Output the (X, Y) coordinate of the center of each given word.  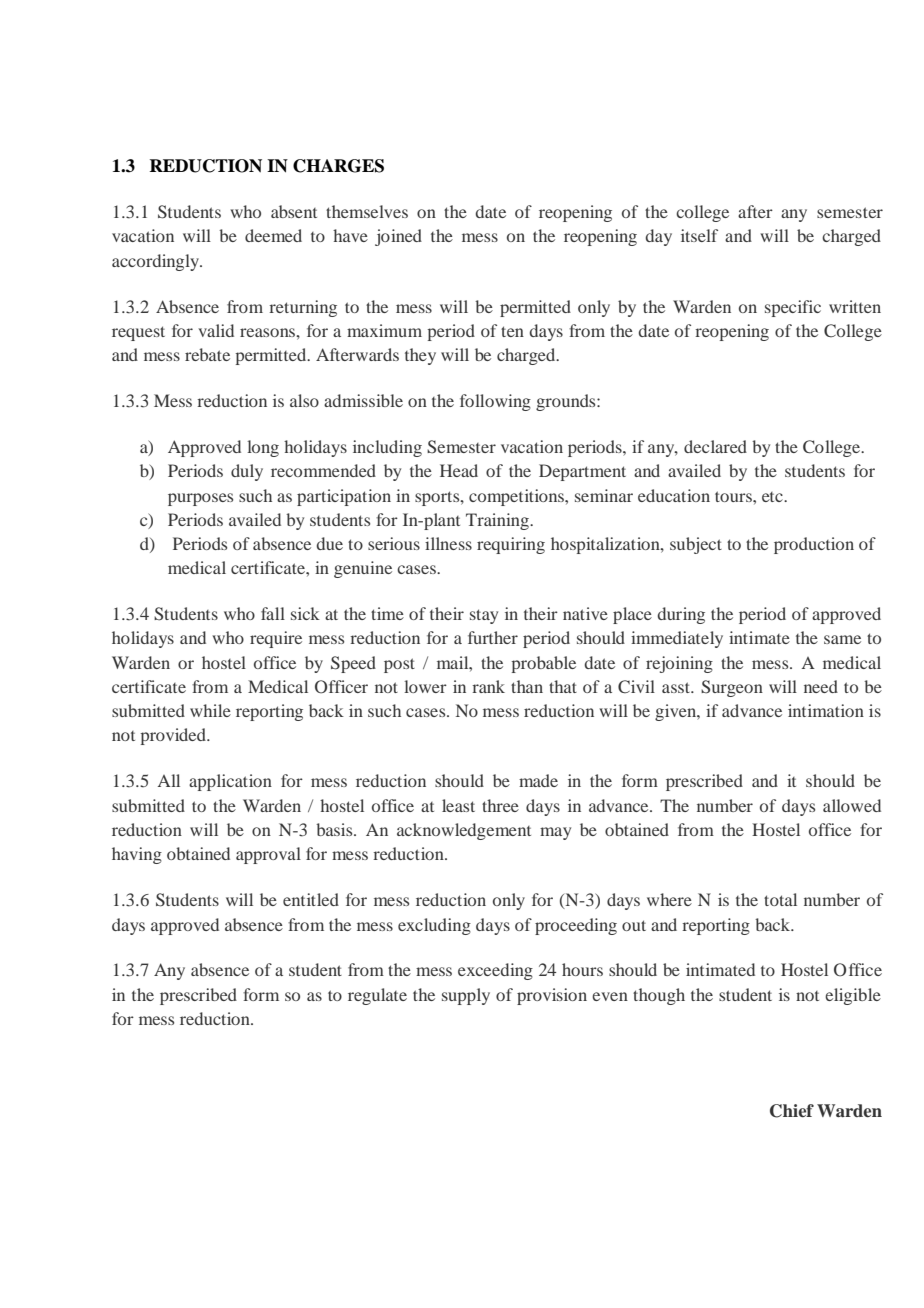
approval (268, 855)
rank (488, 686)
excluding (434, 926)
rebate (207, 354)
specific (793, 308)
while (210, 710)
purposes (200, 499)
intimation (826, 710)
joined (398, 237)
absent (294, 211)
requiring (511, 545)
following (495, 402)
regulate (377, 996)
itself (699, 235)
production (814, 545)
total (780, 899)
